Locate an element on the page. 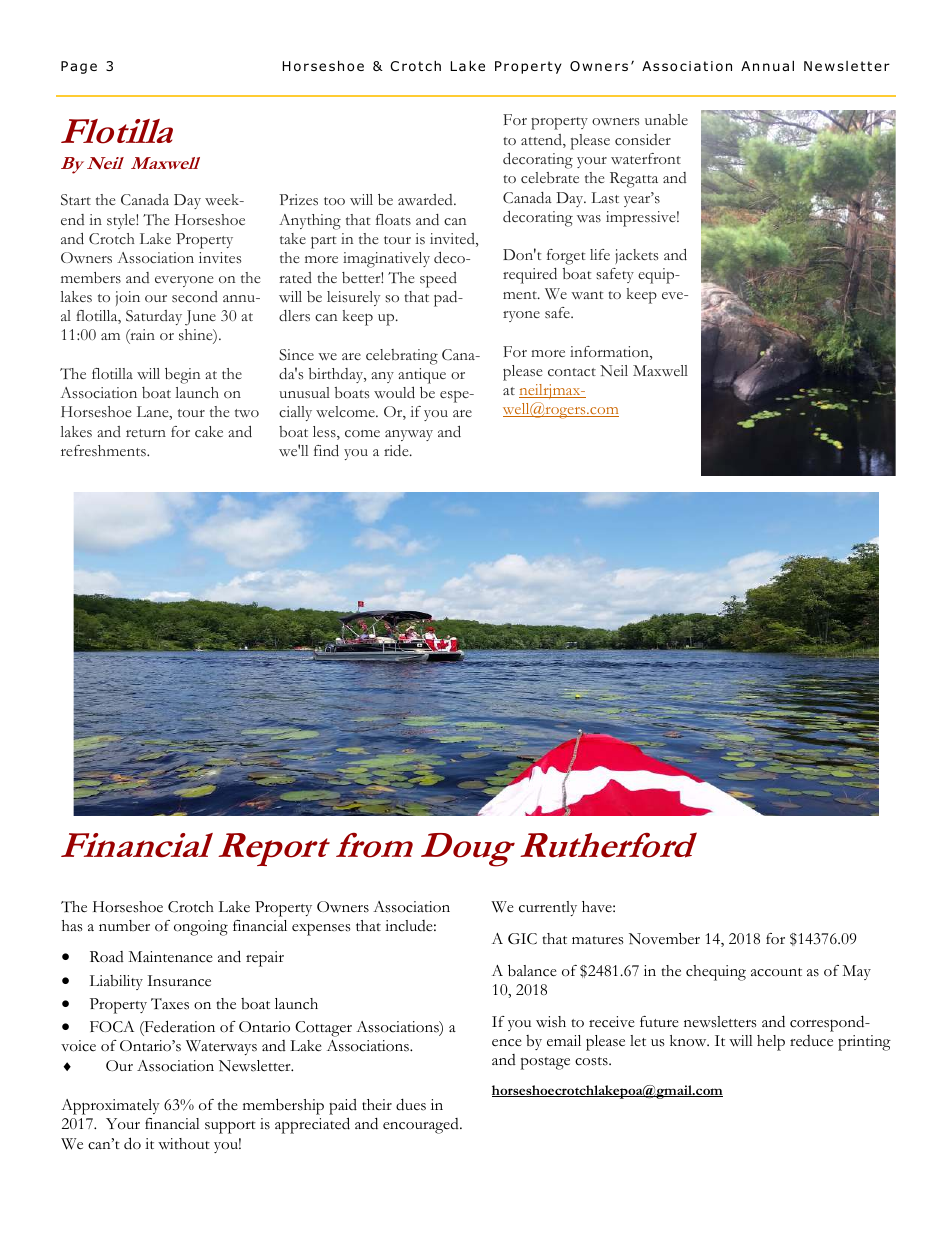 This page has width=952, height=1233. encouraged is located at coordinates (422, 1126).
